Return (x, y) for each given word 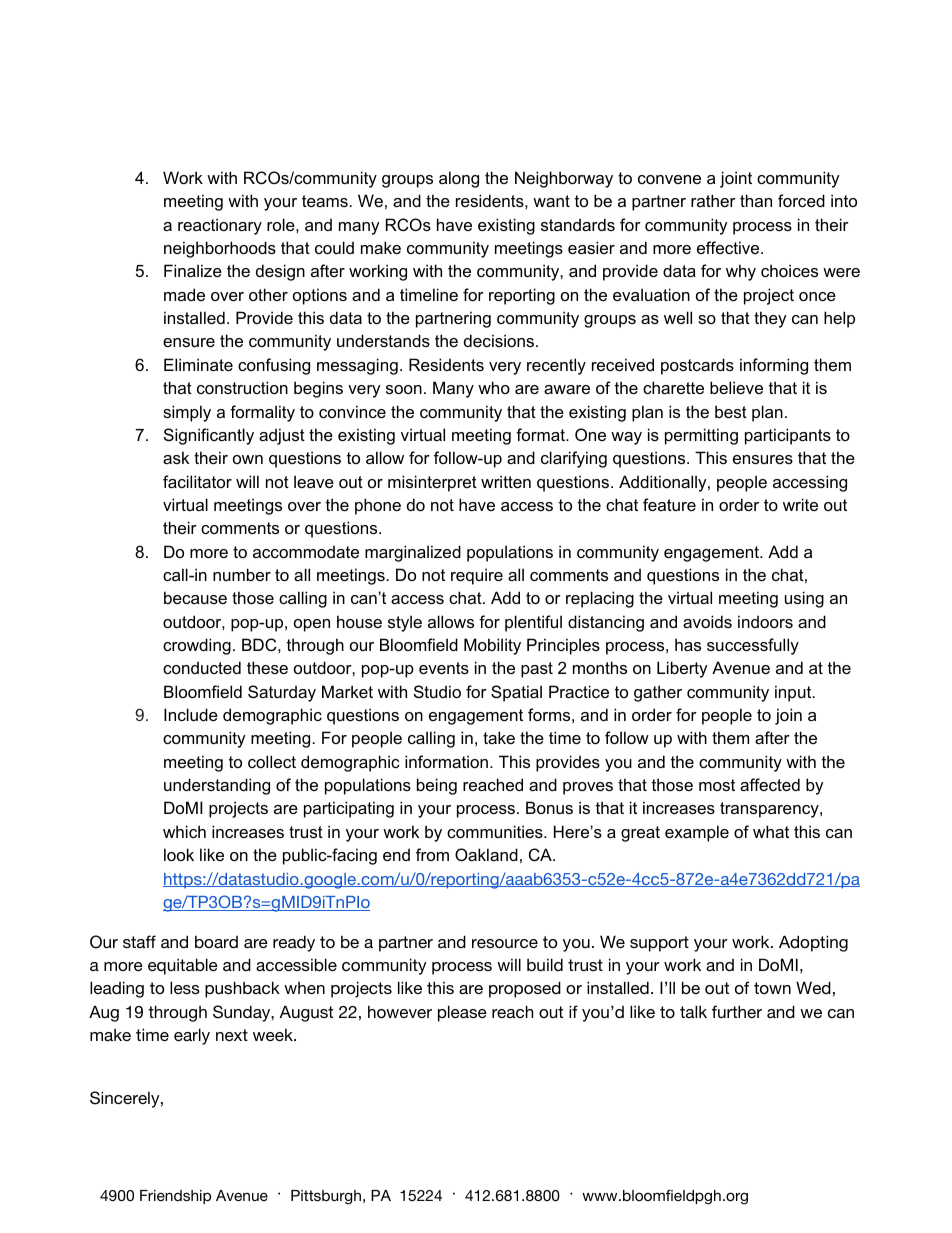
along (459, 179)
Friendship (175, 1197)
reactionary (220, 226)
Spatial (516, 693)
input (794, 693)
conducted (202, 667)
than (756, 200)
